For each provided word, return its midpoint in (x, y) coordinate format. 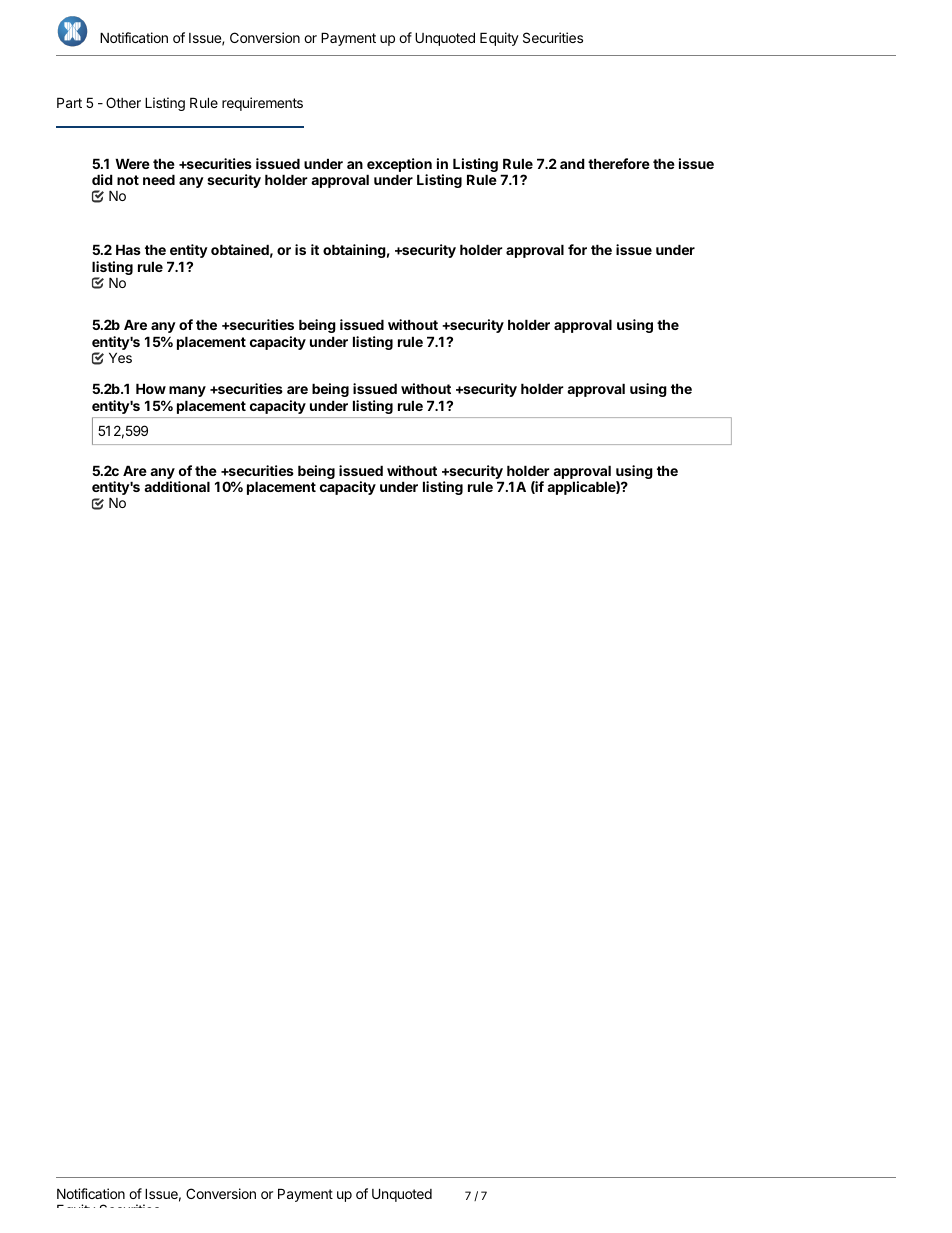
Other (123, 102)
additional (177, 486)
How (151, 388)
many (187, 391)
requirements (262, 104)
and (572, 163)
